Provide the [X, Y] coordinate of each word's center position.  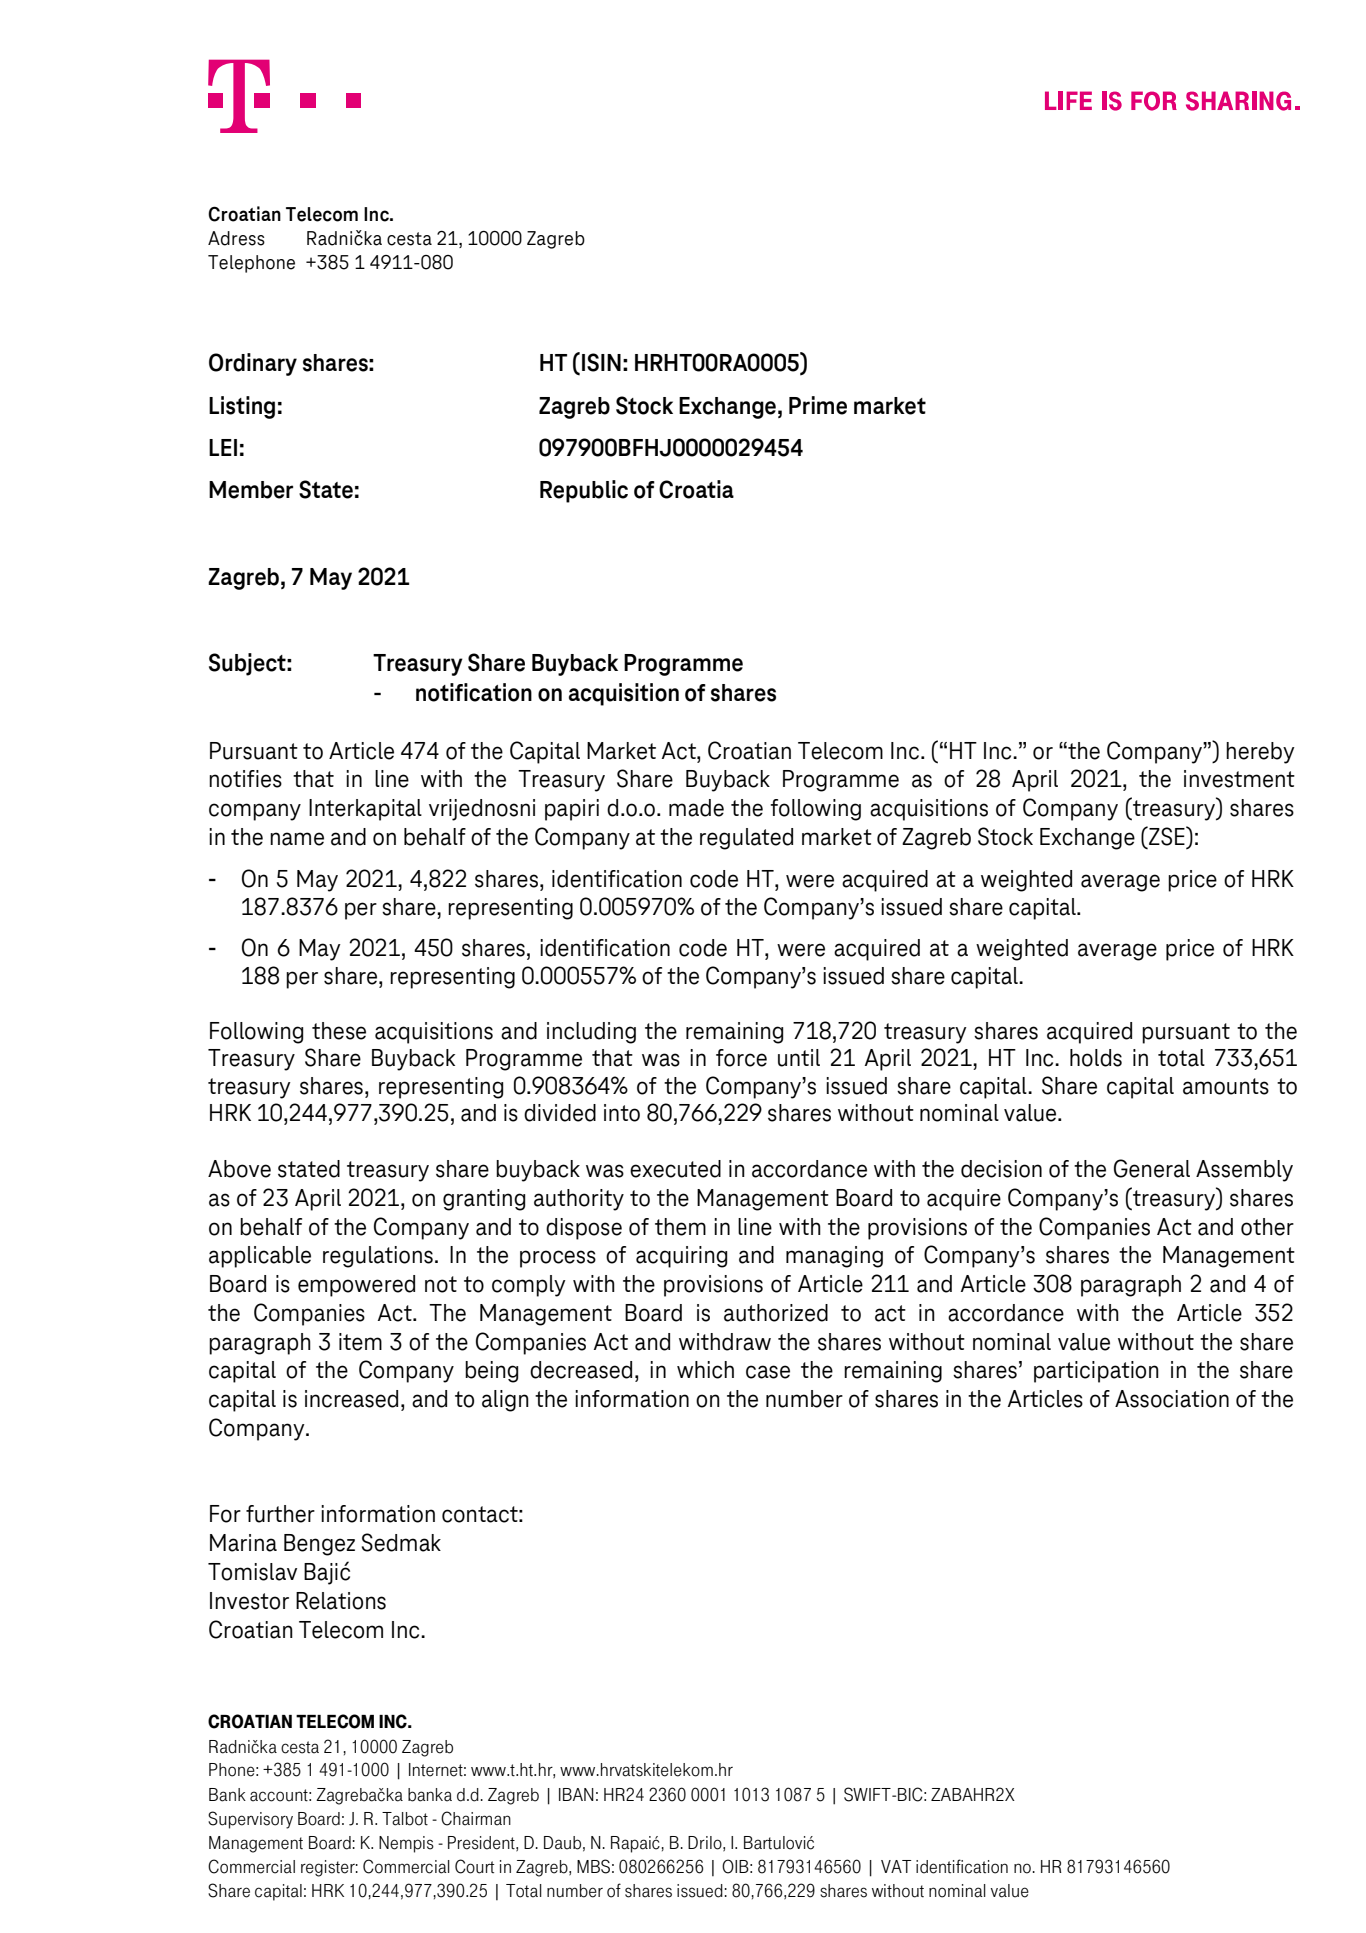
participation [1096, 1372]
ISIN [601, 362]
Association [1172, 1399]
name [297, 839]
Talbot [405, 1819]
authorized [776, 1313]
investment [1239, 779]
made [696, 808]
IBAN [576, 1794]
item [360, 1342]
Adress [236, 238]
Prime [818, 405]
